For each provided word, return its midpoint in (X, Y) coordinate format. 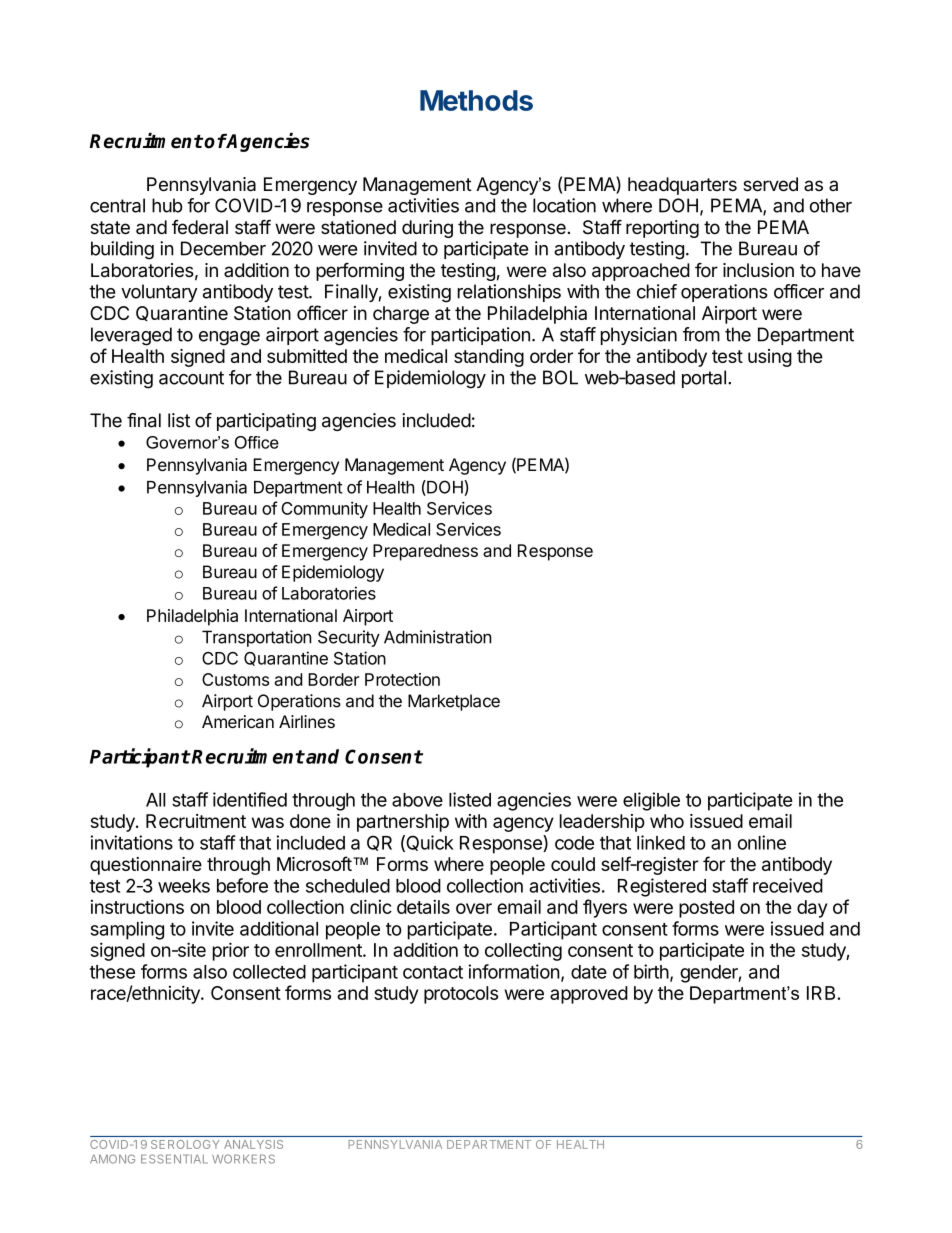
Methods (476, 100)
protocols (461, 995)
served (770, 184)
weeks (184, 886)
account (191, 378)
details (423, 906)
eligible (651, 801)
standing (489, 358)
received (788, 885)
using (770, 358)
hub (167, 205)
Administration (438, 637)
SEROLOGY (185, 1144)
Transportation (257, 638)
